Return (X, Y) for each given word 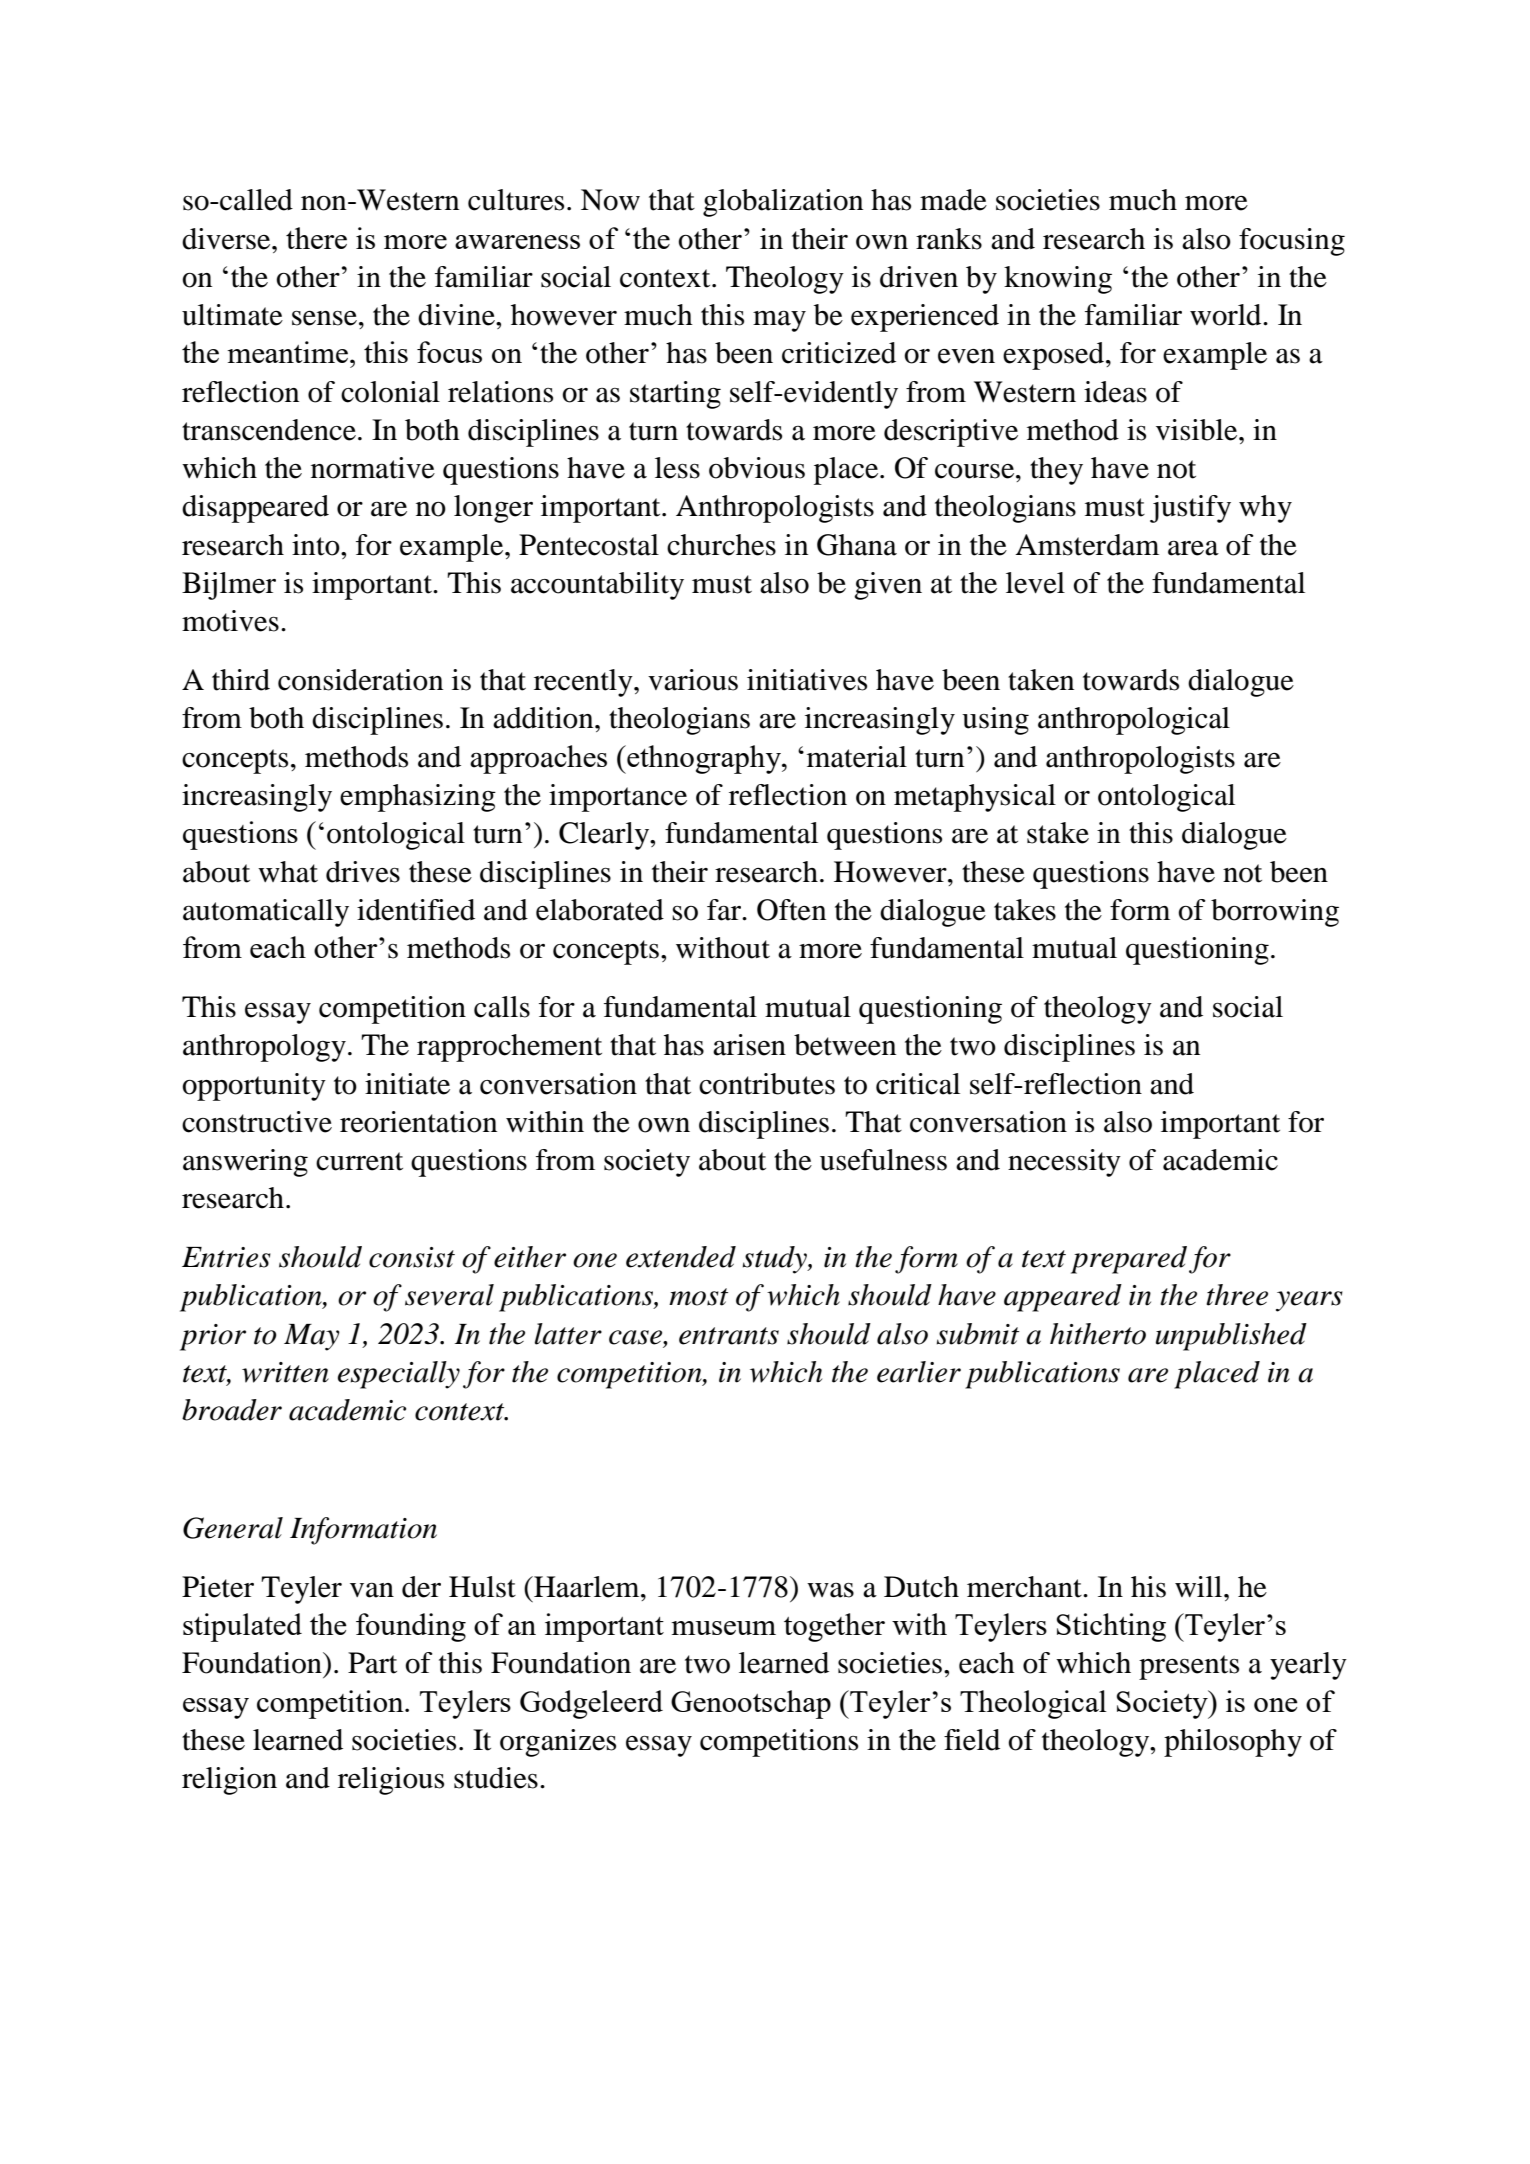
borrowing (1275, 913)
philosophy (1233, 1743)
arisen (749, 1045)
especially (399, 1375)
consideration (360, 680)
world (1227, 315)
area (1193, 548)
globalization (783, 203)
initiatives (807, 680)
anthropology (264, 1048)
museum (723, 1628)
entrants (729, 1336)
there (316, 238)
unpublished (1231, 1337)
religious (391, 1781)
